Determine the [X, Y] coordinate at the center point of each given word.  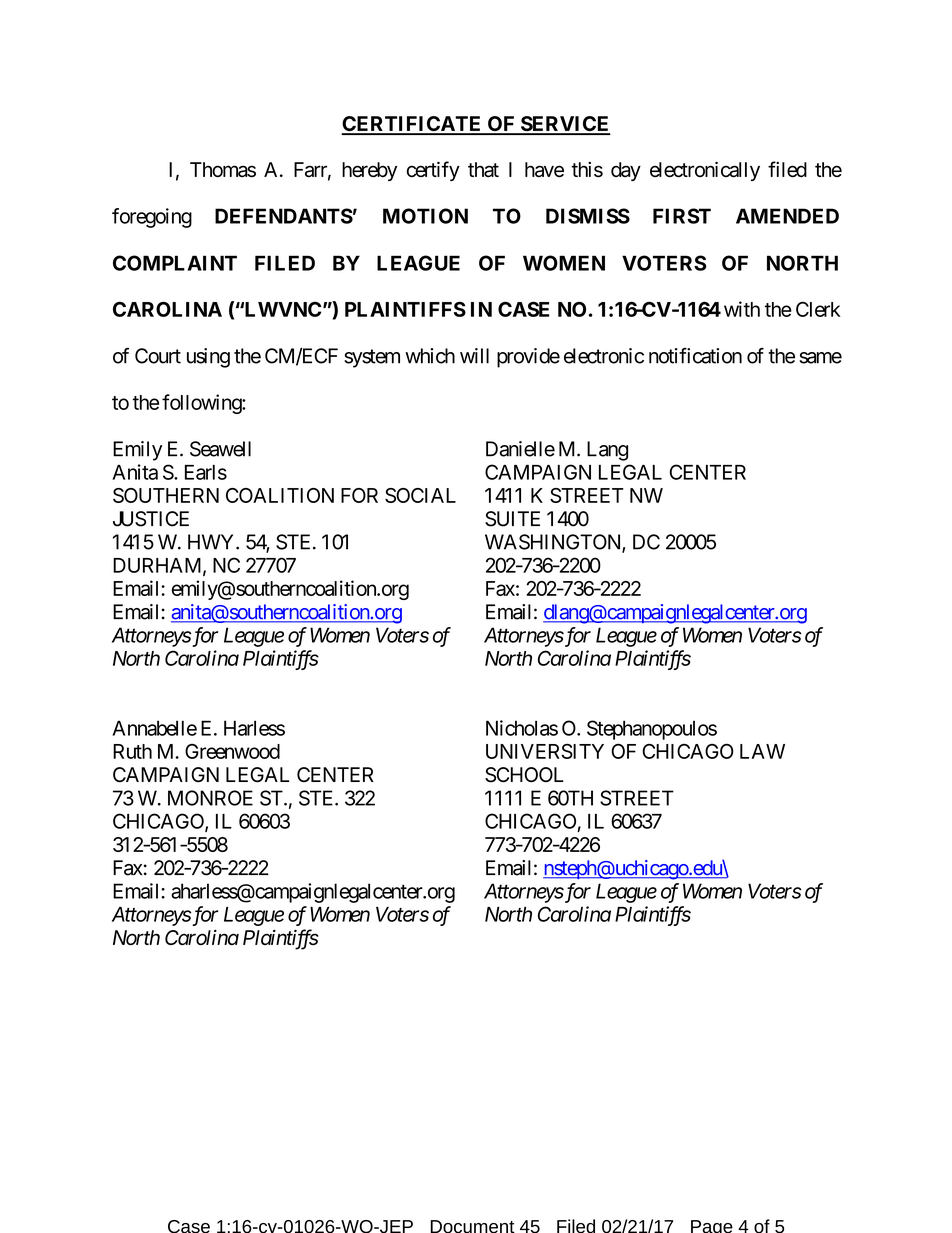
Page [712, 1226]
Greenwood [232, 751]
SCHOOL [524, 775]
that [483, 170]
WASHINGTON [554, 543]
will [474, 356]
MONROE [210, 798]
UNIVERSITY [545, 751]
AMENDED [787, 216]
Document [473, 1226]
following [202, 404]
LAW [762, 751]
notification [695, 356]
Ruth [132, 751]
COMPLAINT [175, 263]
